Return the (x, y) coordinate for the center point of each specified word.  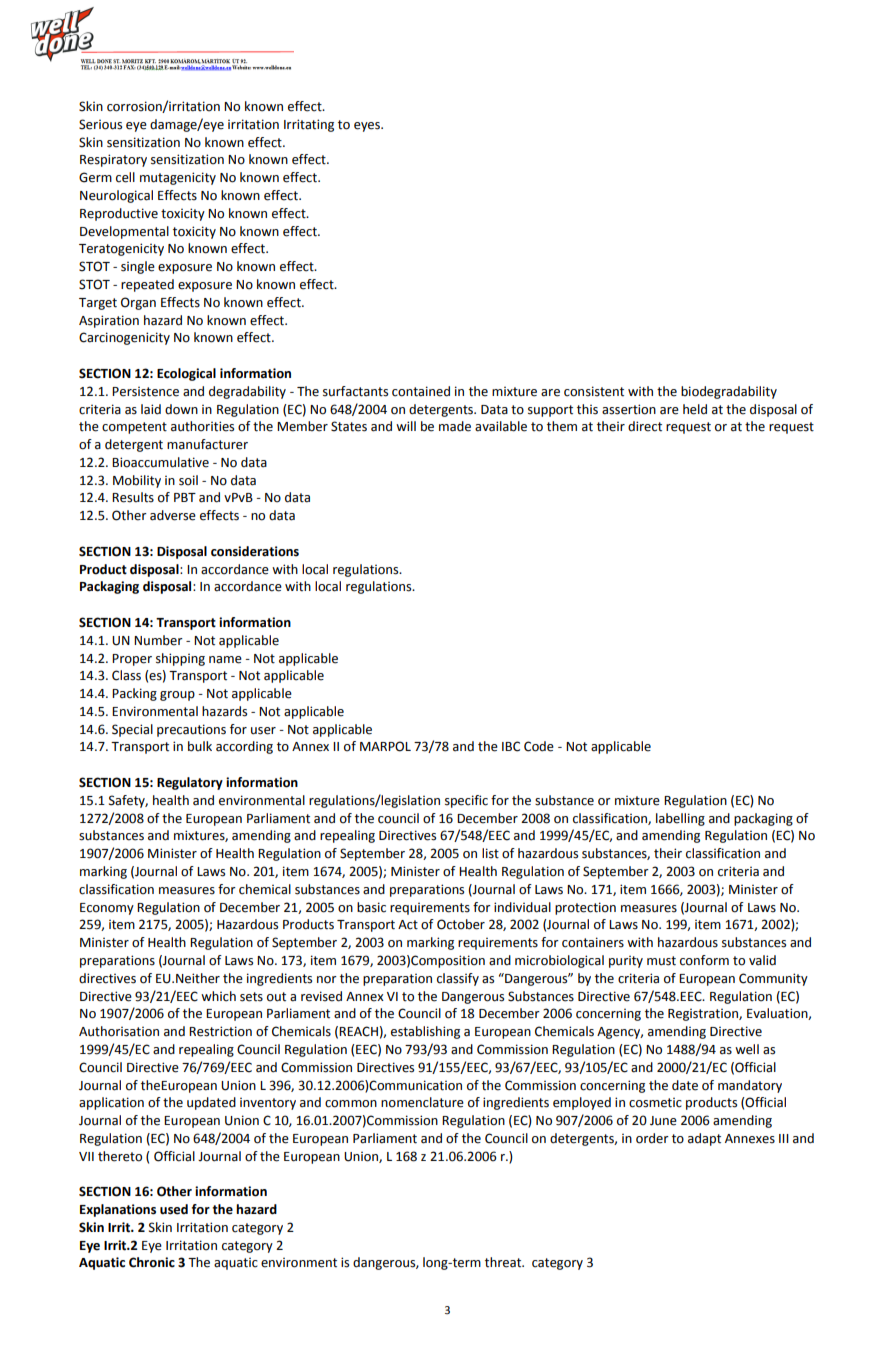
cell (125, 177)
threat (504, 1262)
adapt (704, 1139)
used (174, 1209)
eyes (368, 127)
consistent (594, 391)
